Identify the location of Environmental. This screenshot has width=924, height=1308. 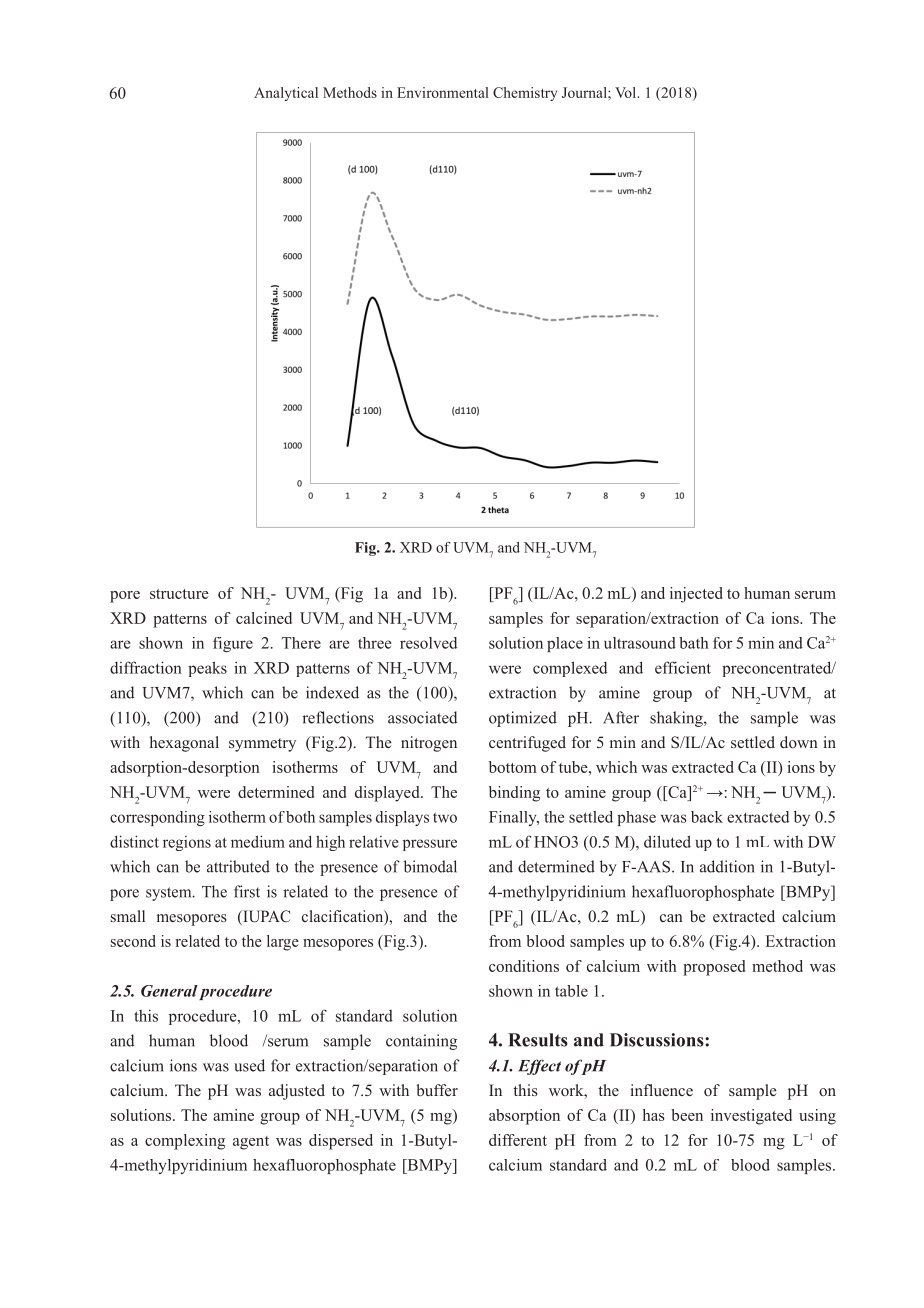
(443, 92).
